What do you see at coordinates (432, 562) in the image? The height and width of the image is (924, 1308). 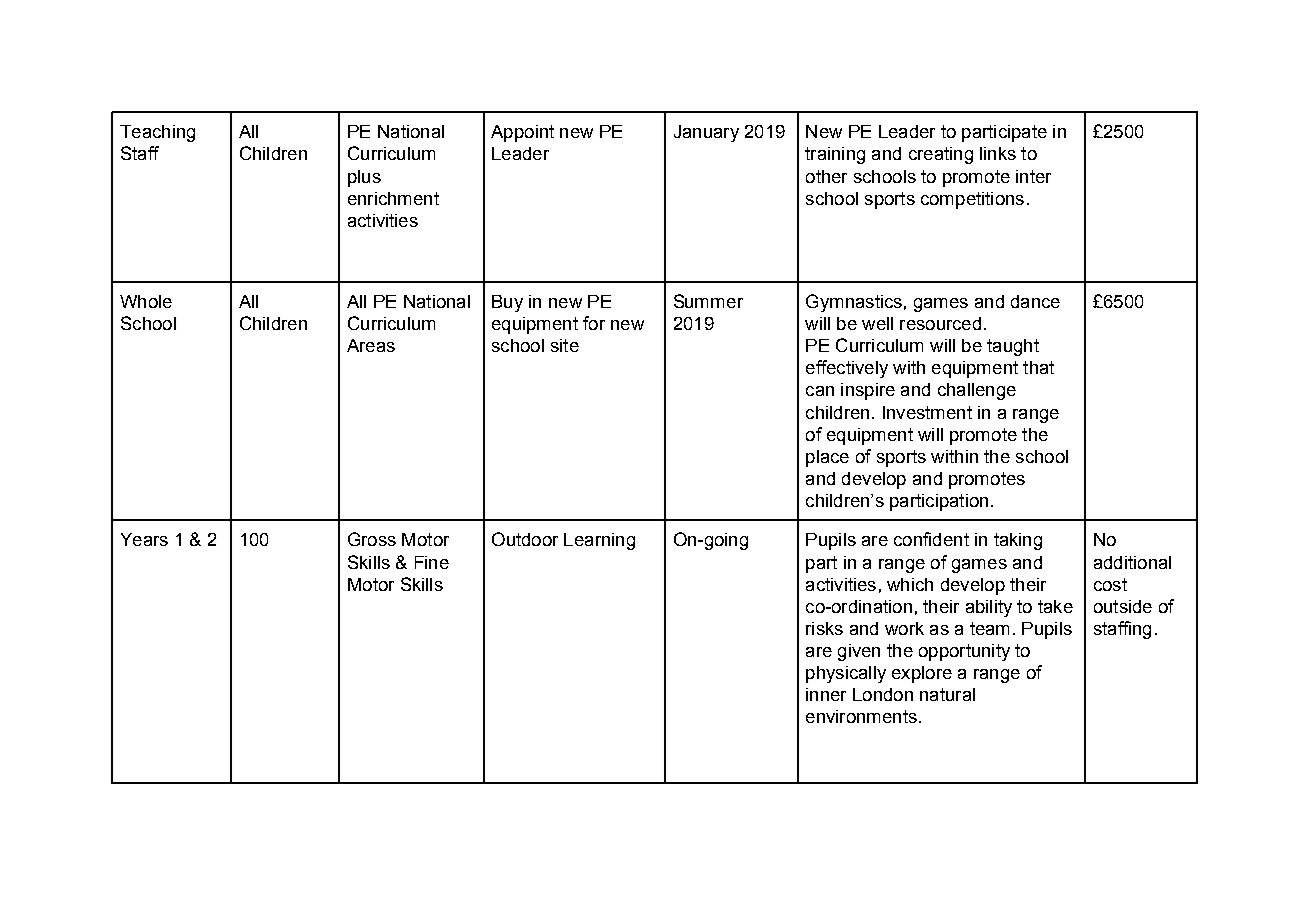 I see `Fine` at bounding box center [432, 562].
